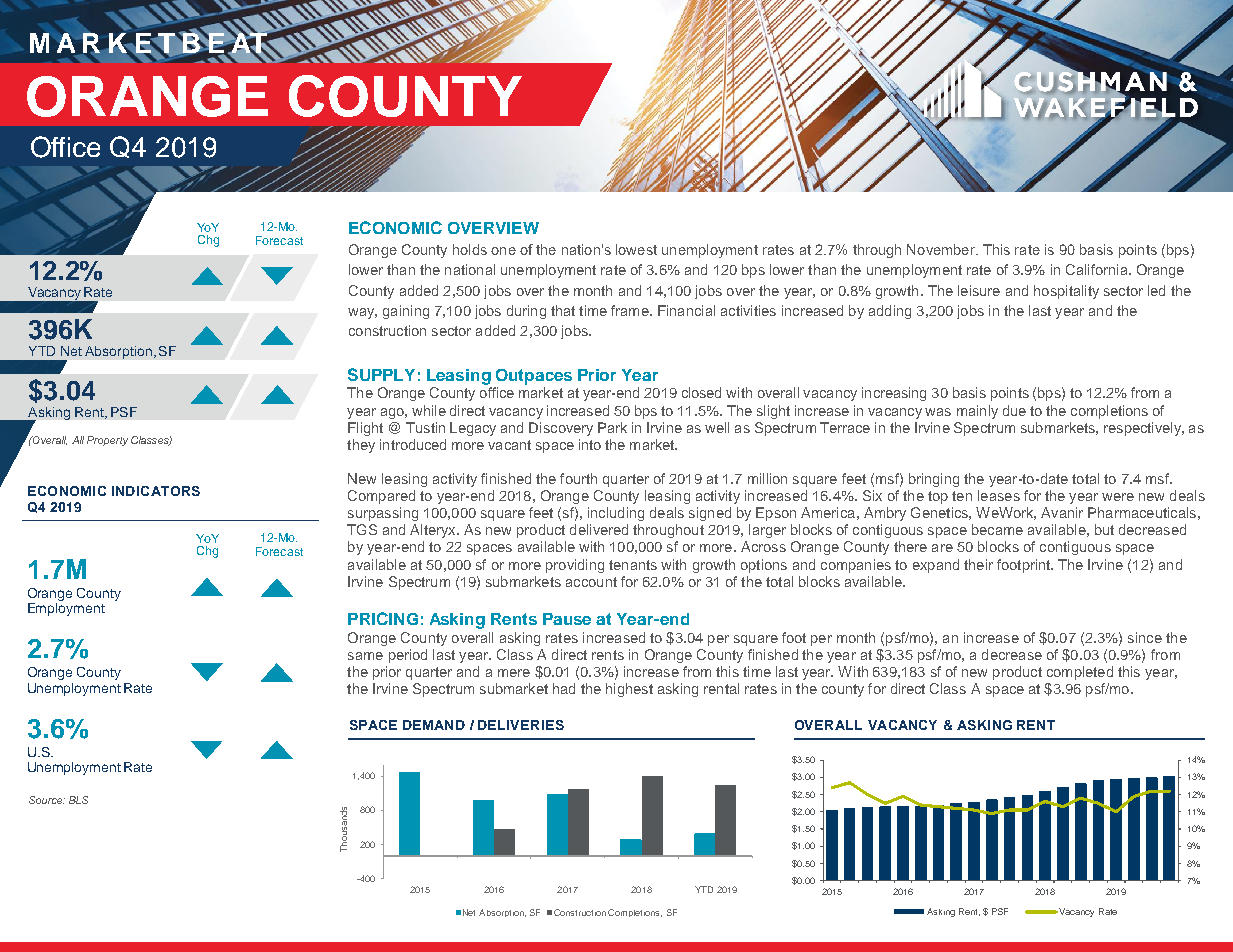 The width and height of the image is (1233, 952). Describe the element at coordinates (1080, 673) in the image. I see `completed` at that location.
